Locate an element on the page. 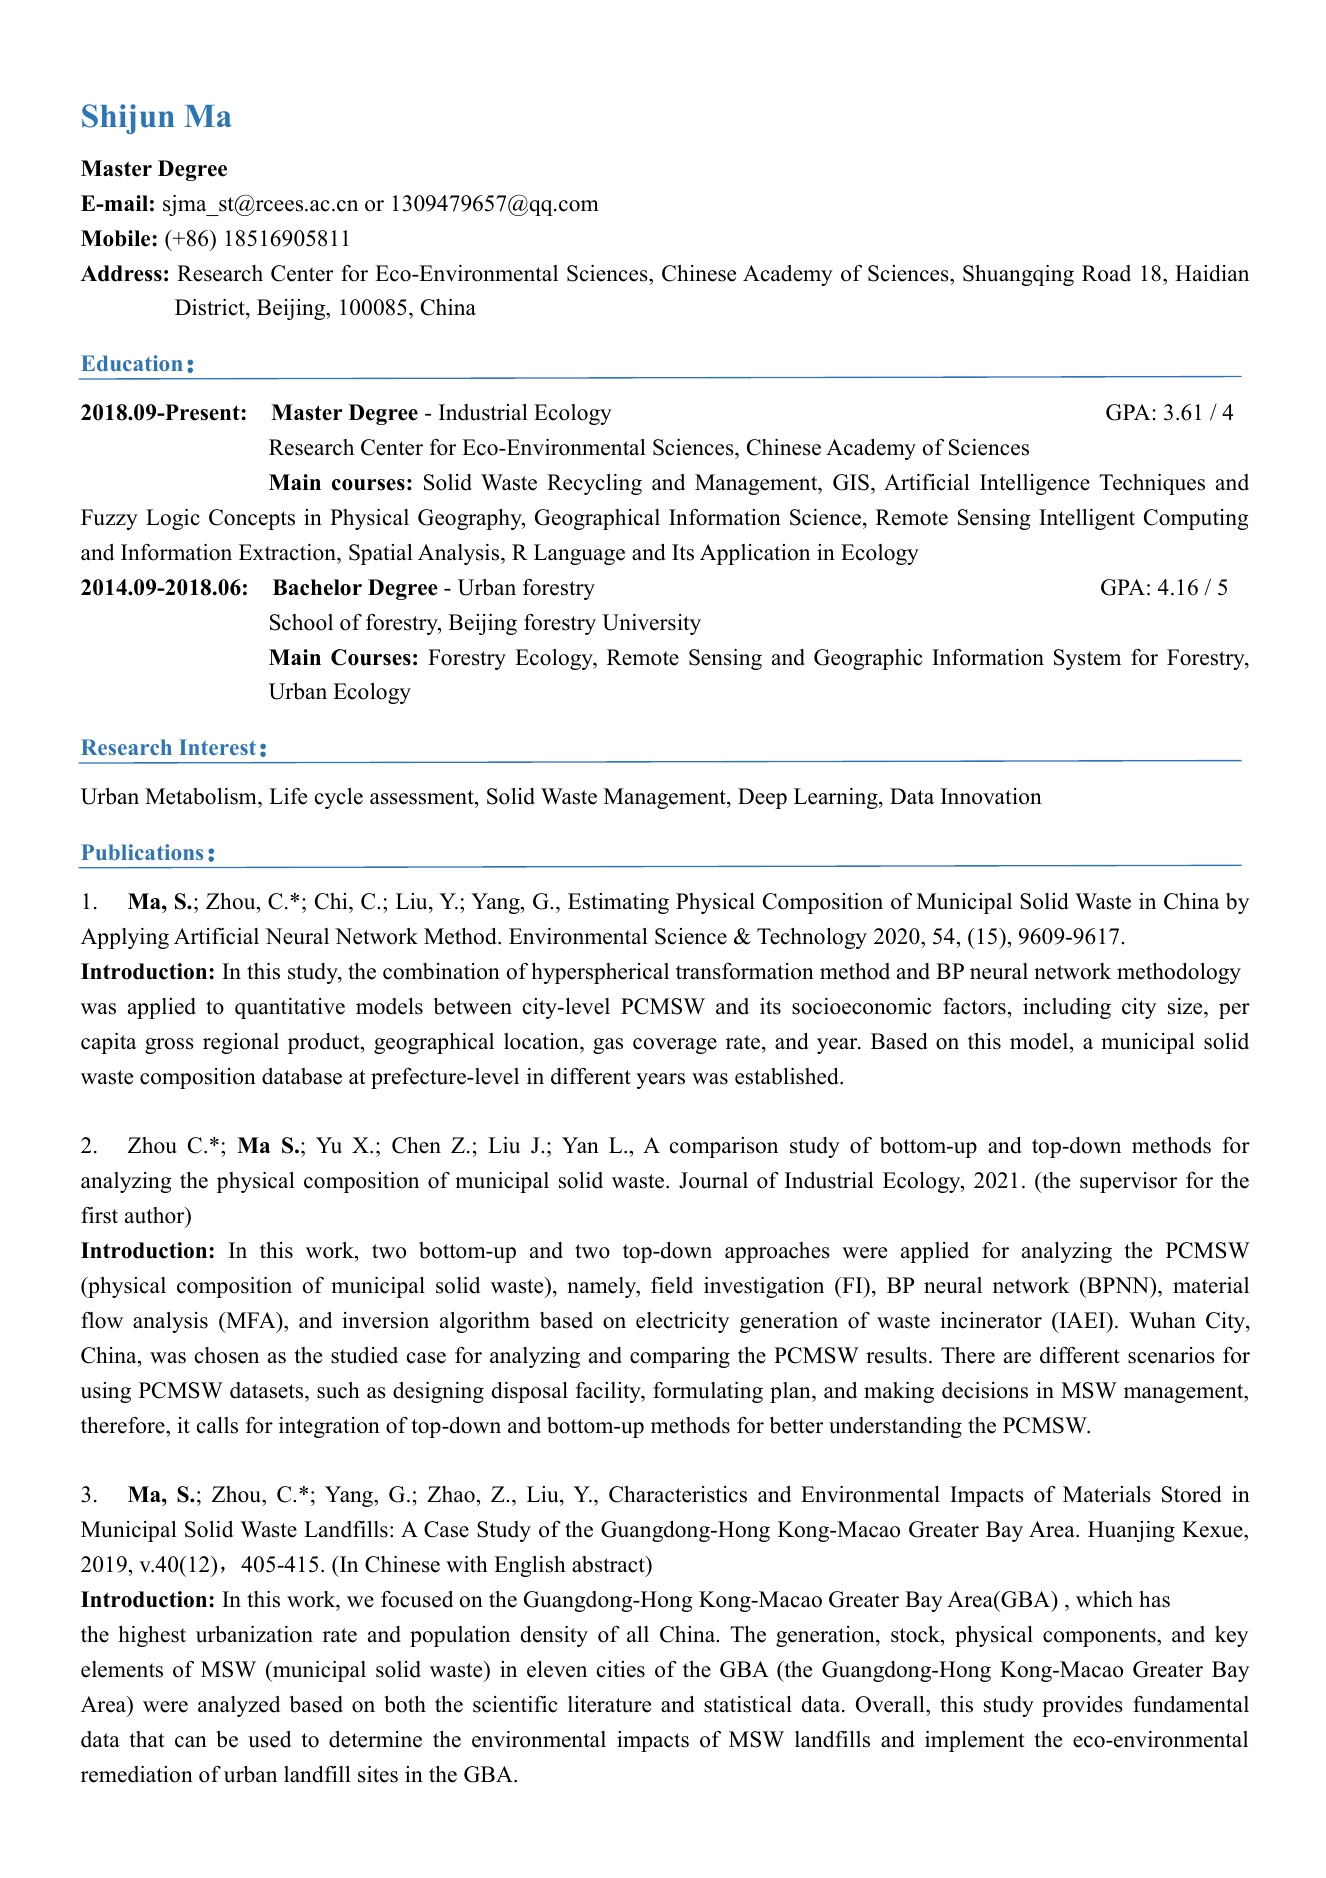  including is located at coordinates (1067, 1008).
